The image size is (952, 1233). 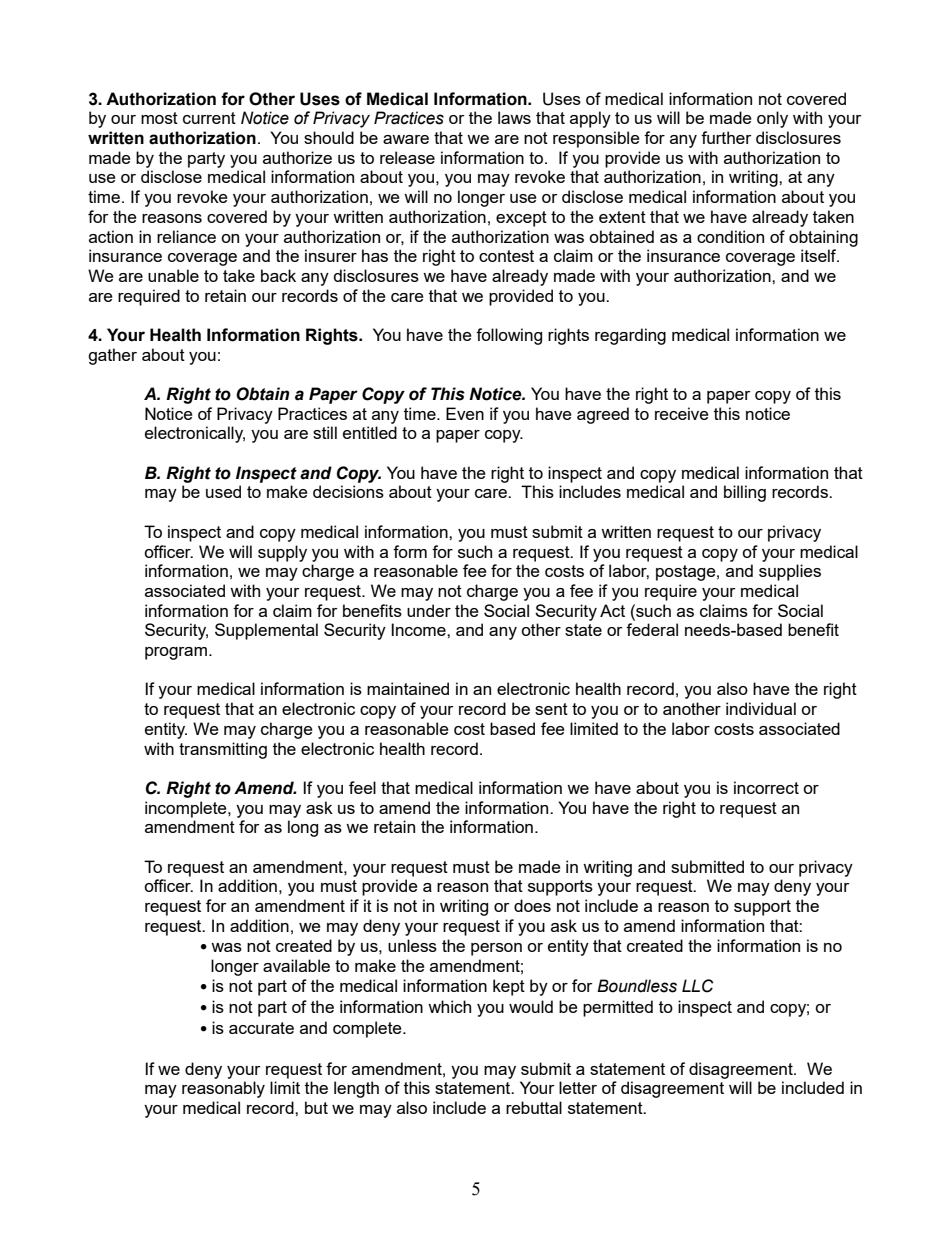 I want to click on release, so click(x=407, y=157).
